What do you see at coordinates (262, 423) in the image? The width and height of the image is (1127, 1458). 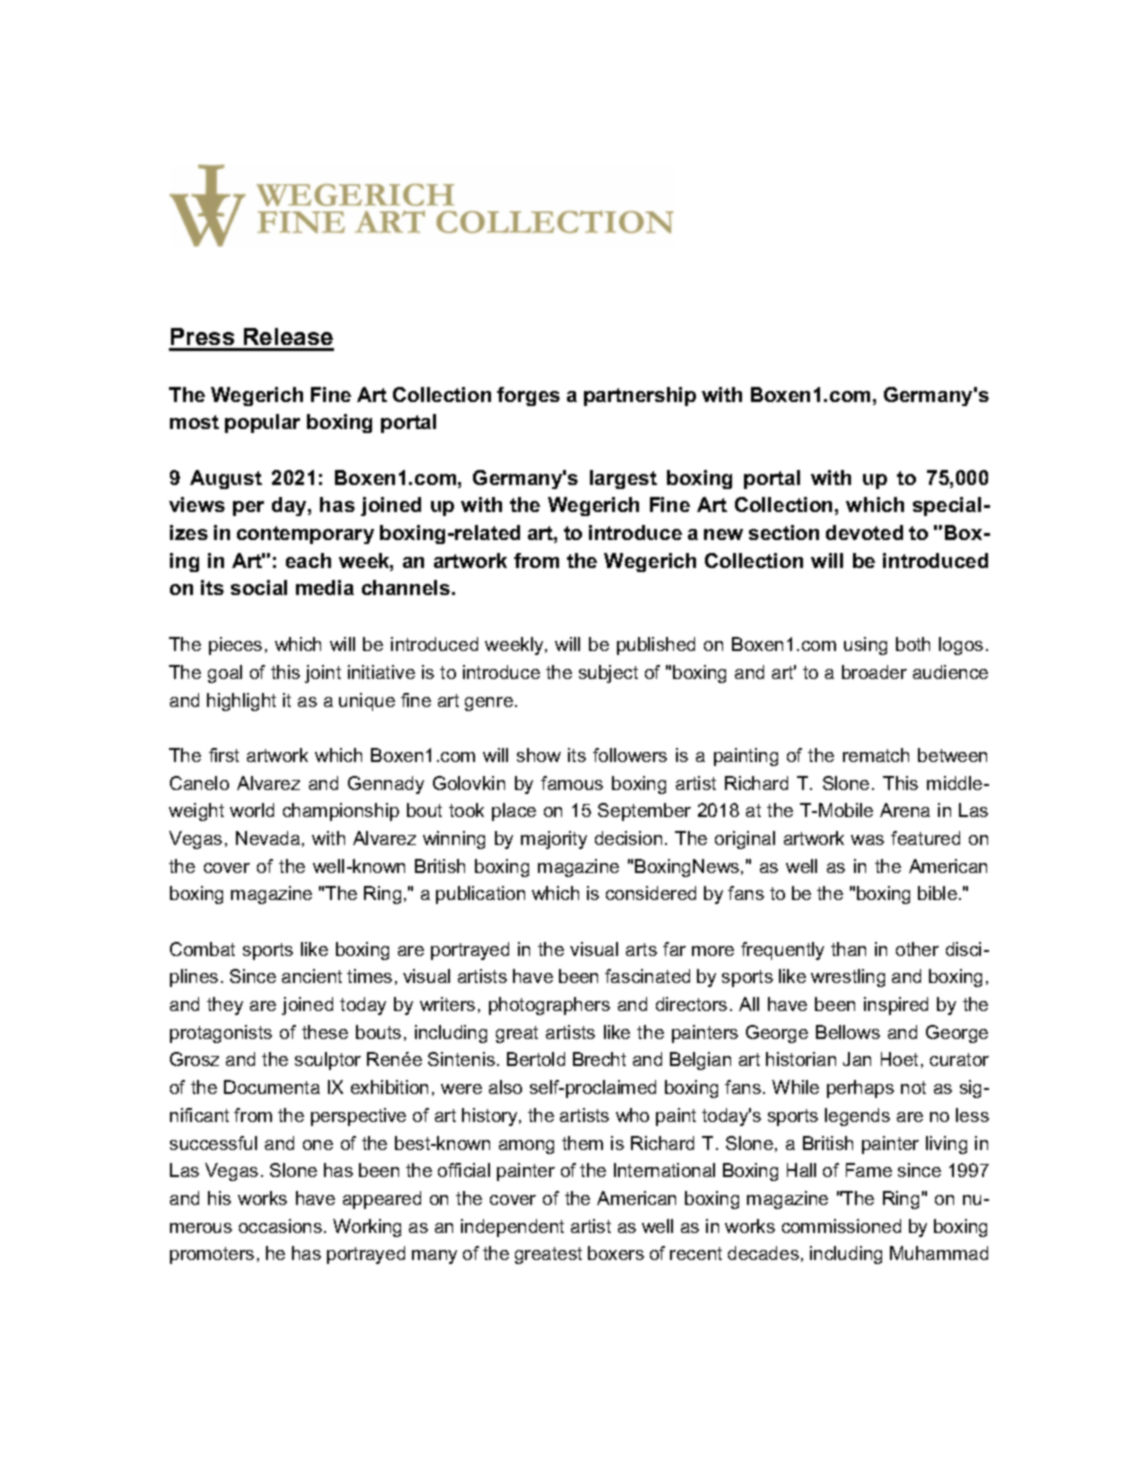 I see `popular` at bounding box center [262, 423].
